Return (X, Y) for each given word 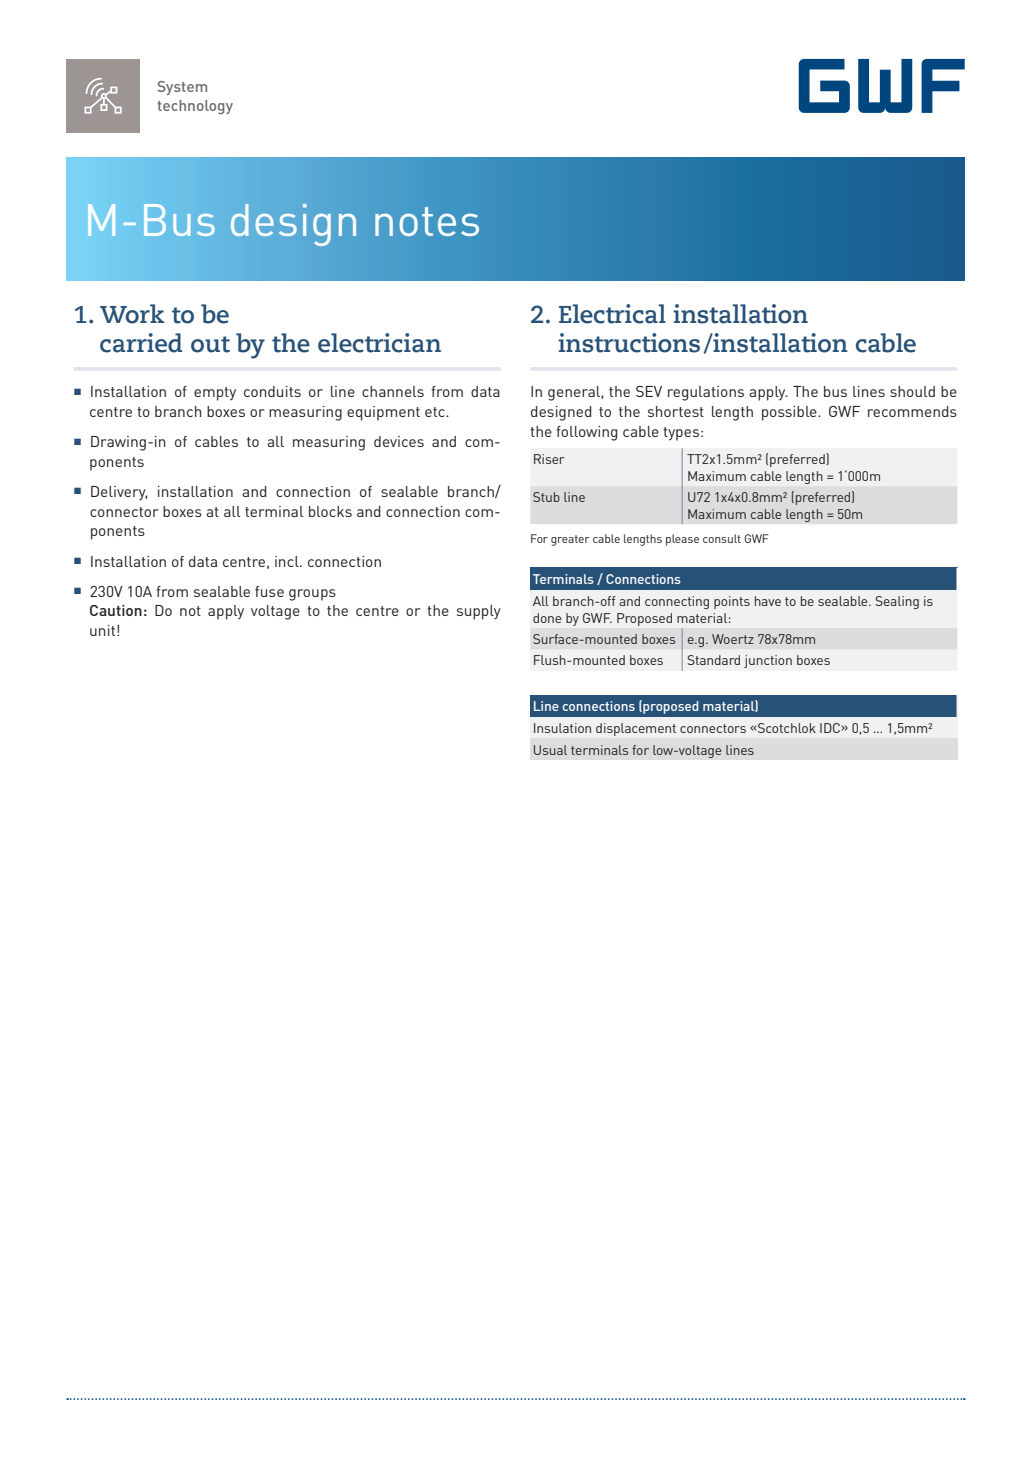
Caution (116, 610)
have (768, 601)
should (912, 391)
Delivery (119, 493)
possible (790, 413)
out (210, 344)
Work (132, 314)
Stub (546, 497)
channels (393, 391)
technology (195, 107)
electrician (379, 343)
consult (722, 538)
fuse (269, 591)
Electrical (612, 314)
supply (479, 612)
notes (427, 221)
